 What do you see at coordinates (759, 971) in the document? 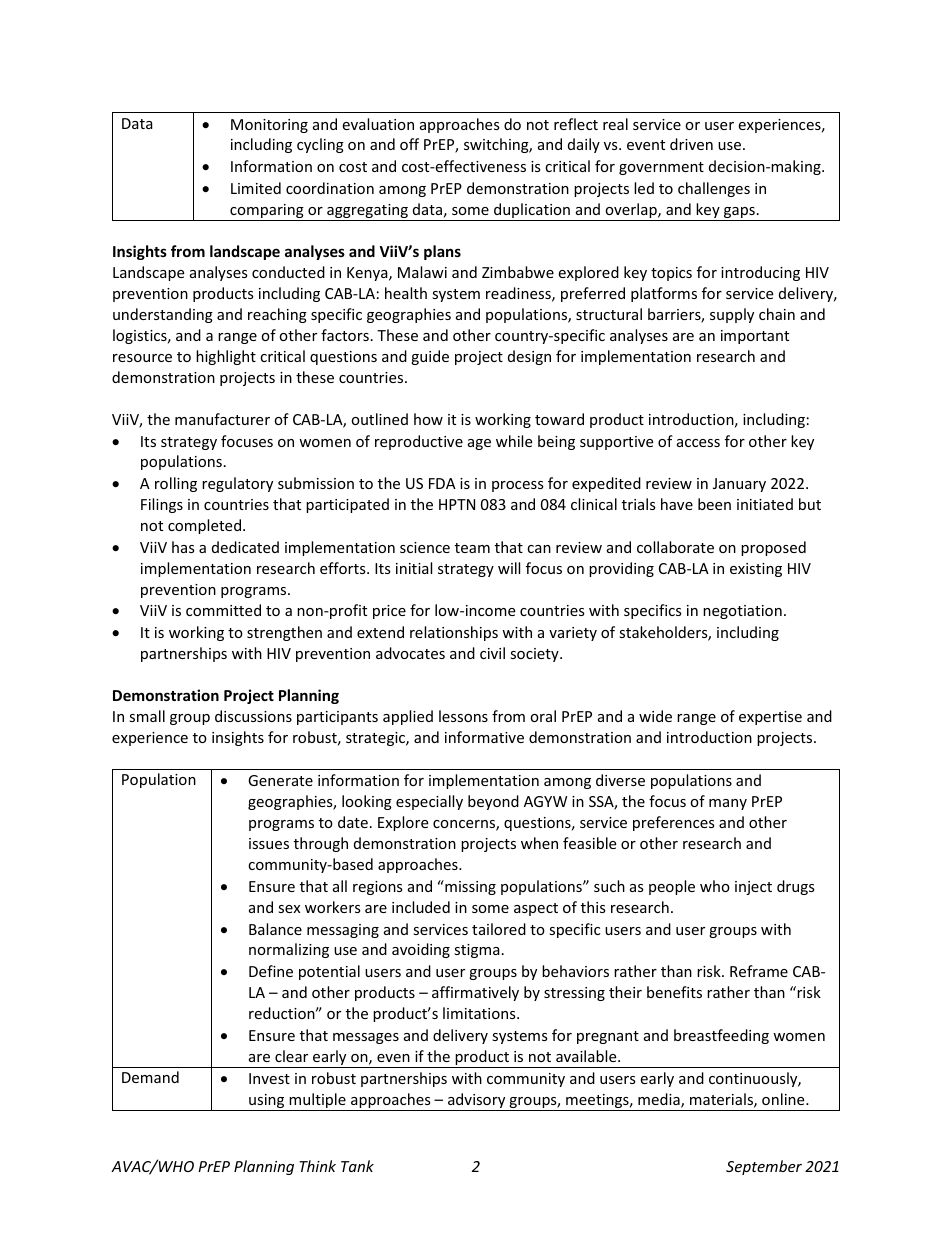
I see `Reframe` at bounding box center [759, 971].
